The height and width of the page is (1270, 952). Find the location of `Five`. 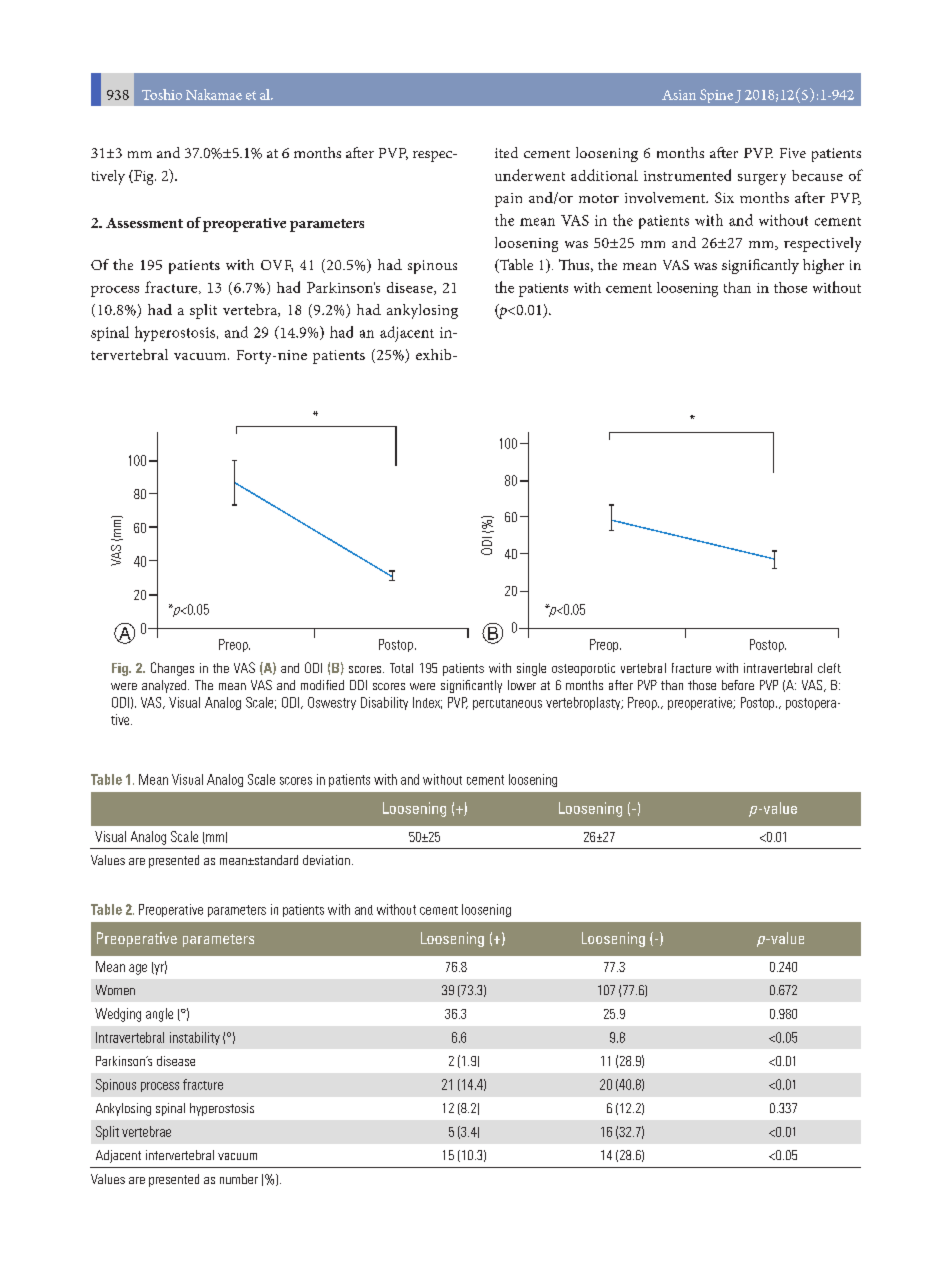

Five is located at coordinates (793, 153).
